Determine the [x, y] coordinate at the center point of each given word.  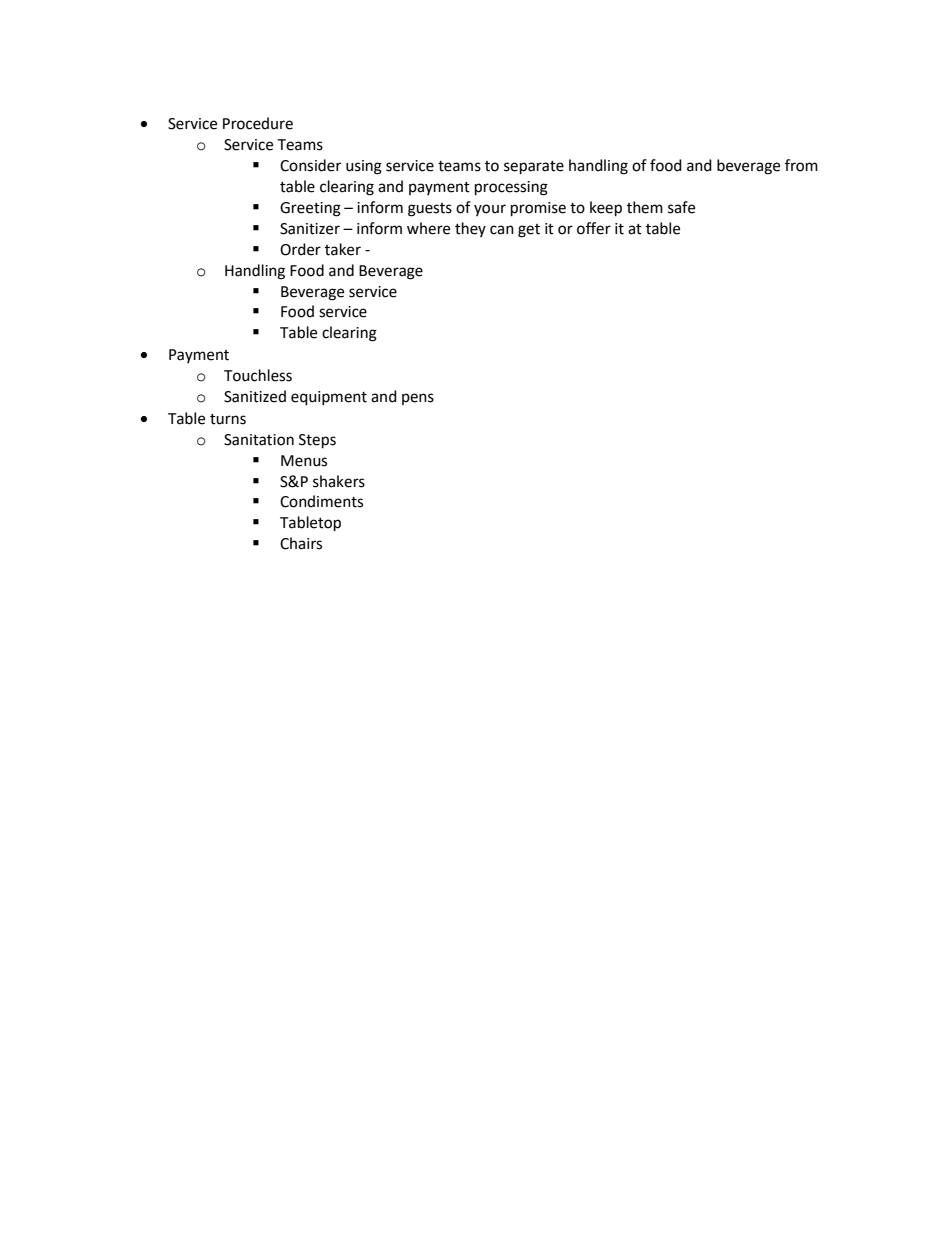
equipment [329, 398]
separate [534, 168]
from [801, 165]
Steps [317, 441]
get [529, 231]
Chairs [301, 543]
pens [418, 399]
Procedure [258, 123]
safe [681, 207]
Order [300, 249]
